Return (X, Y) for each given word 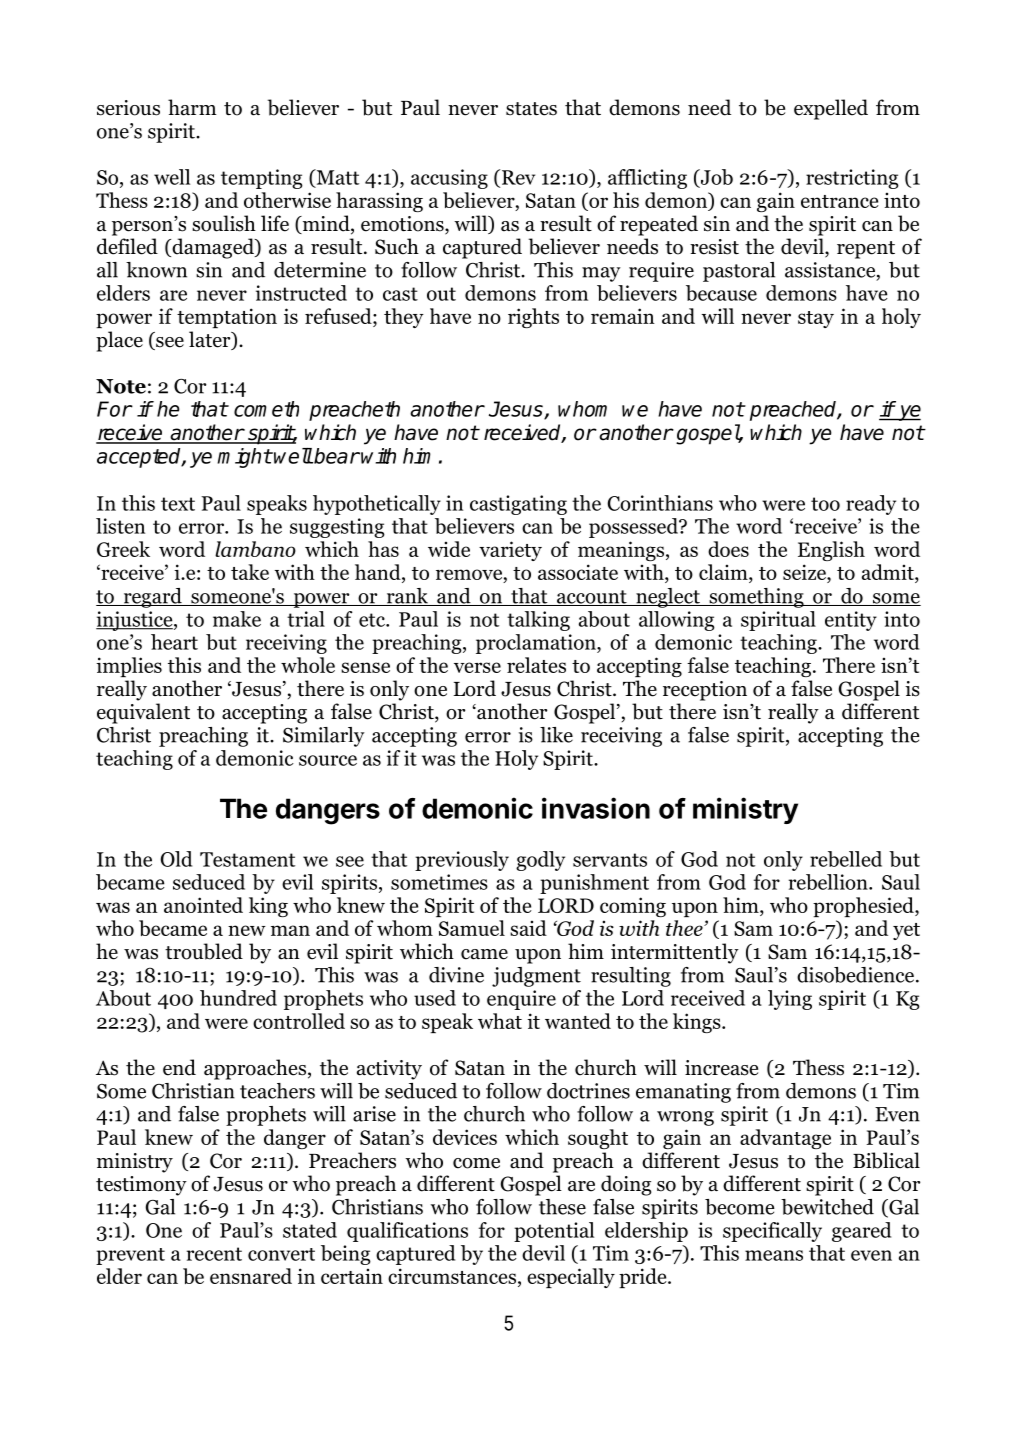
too (825, 504)
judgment (536, 977)
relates (536, 665)
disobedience (857, 975)
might (244, 458)
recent (214, 1254)
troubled (204, 951)
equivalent (143, 713)
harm (192, 107)
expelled (831, 109)
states (531, 109)
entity (851, 621)
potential (554, 1232)
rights (533, 318)
